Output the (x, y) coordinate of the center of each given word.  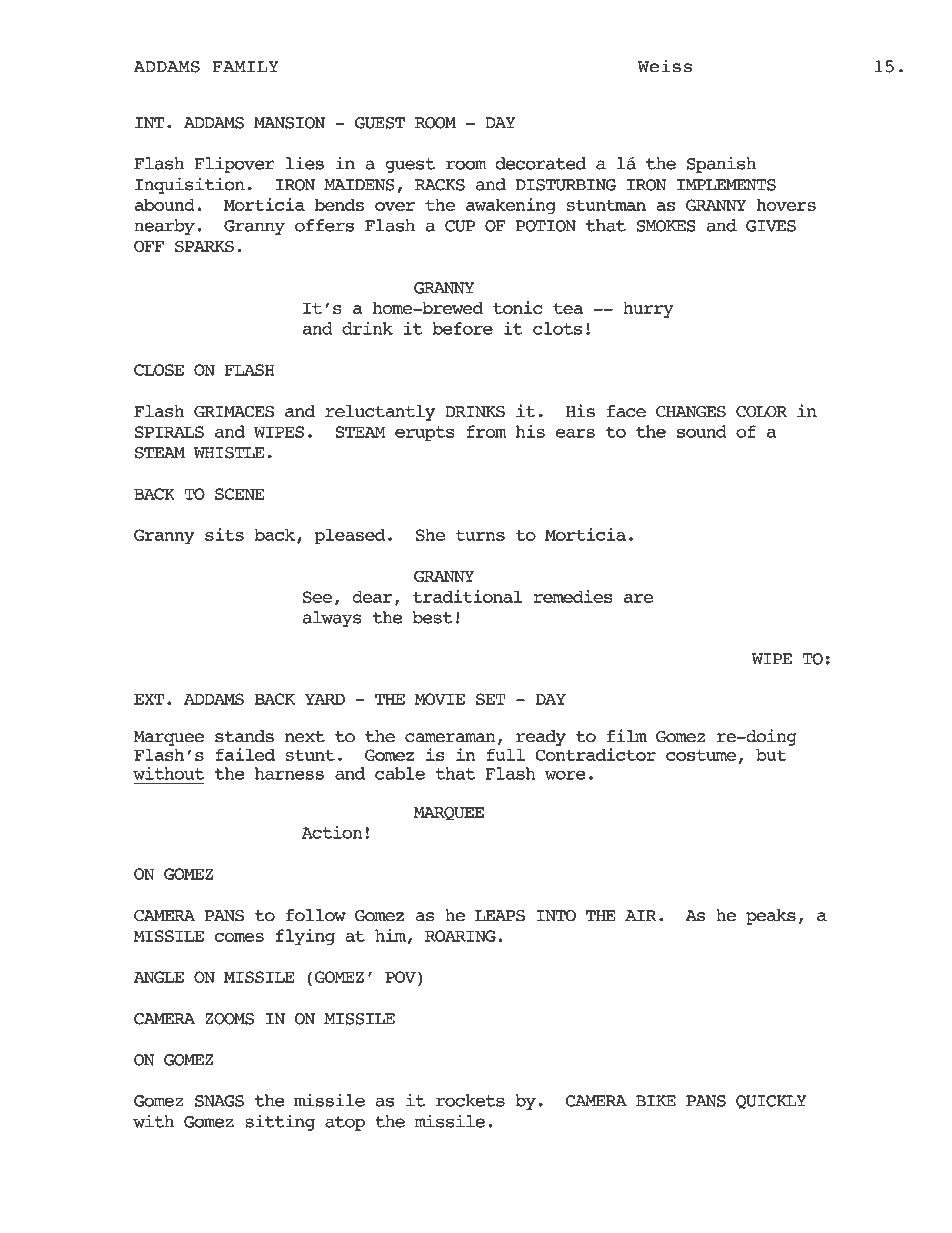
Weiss (665, 66)
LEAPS (500, 916)
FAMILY (246, 66)
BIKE (656, 1101)
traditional (467, 596)
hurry (648, 310)
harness (289, 773)
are (638, 598)
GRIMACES (234, 412)
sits (224, 534)
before (463, 328)
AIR (641, 915)
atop (345, 1123)
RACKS (440, 185)
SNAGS (219, 1101)
